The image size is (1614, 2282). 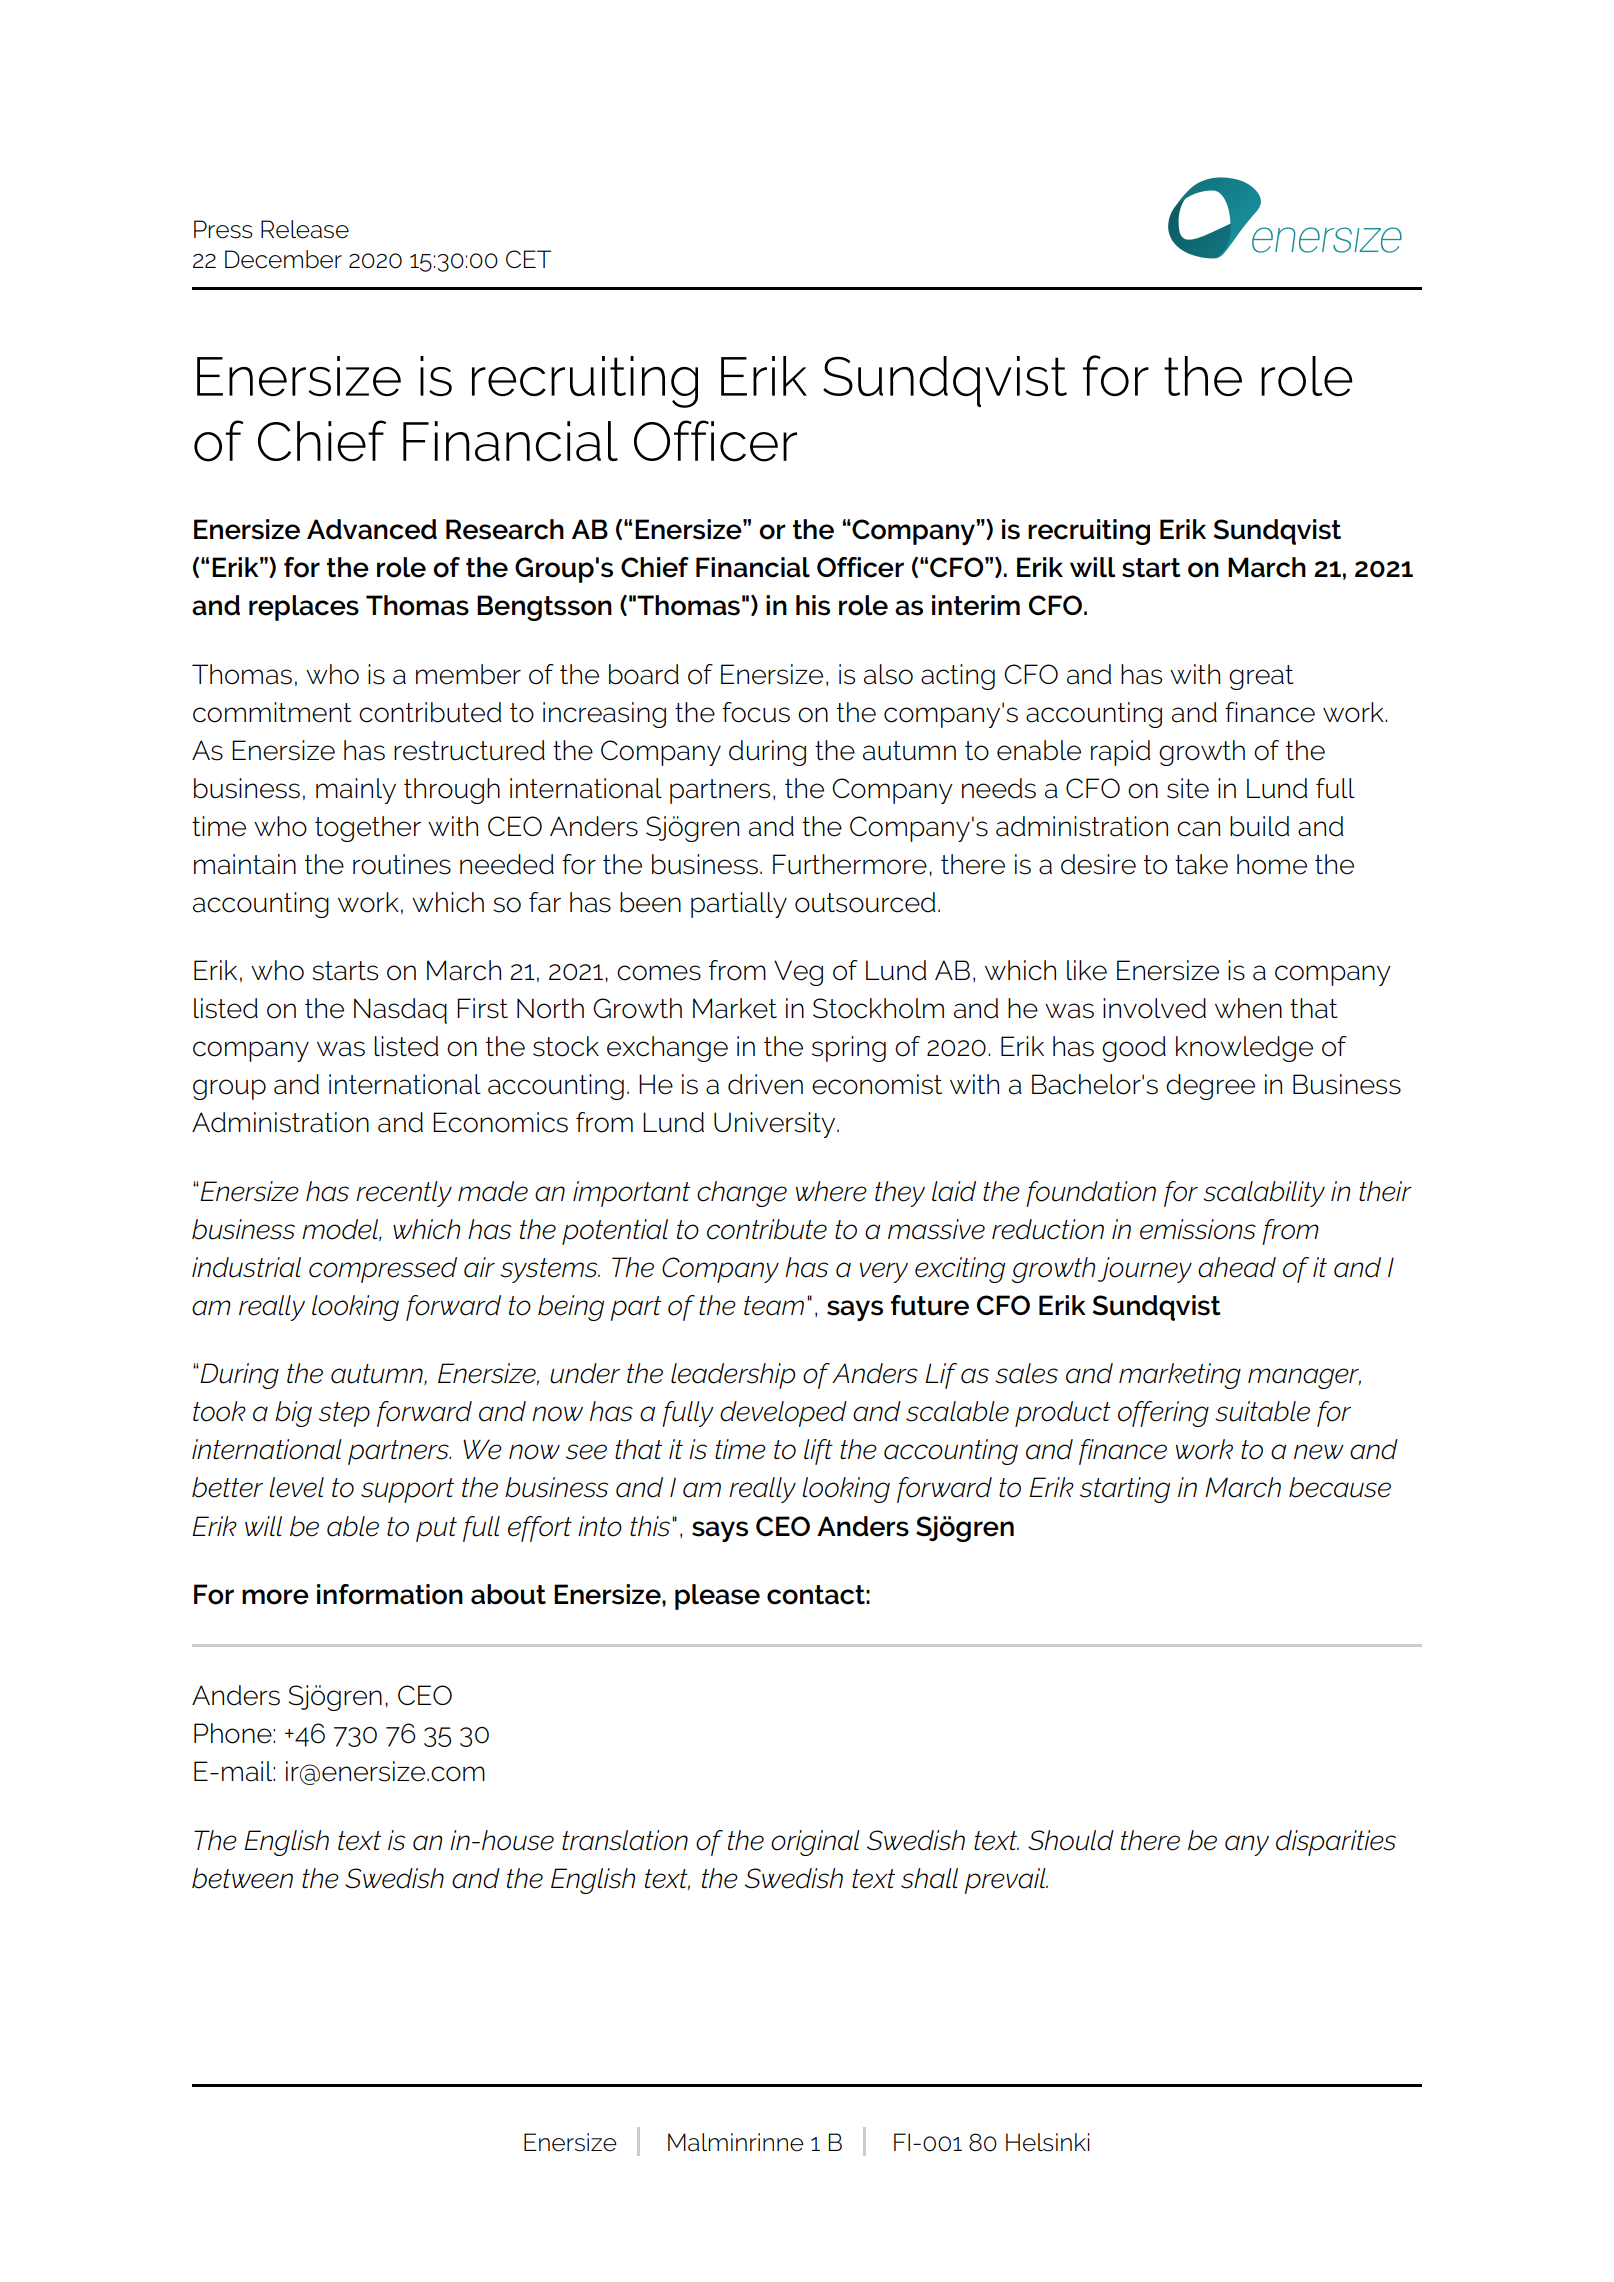 What do you see at coordinates (242, 1878) in the document?
I see `between` at bounding box center [242, 1878].
